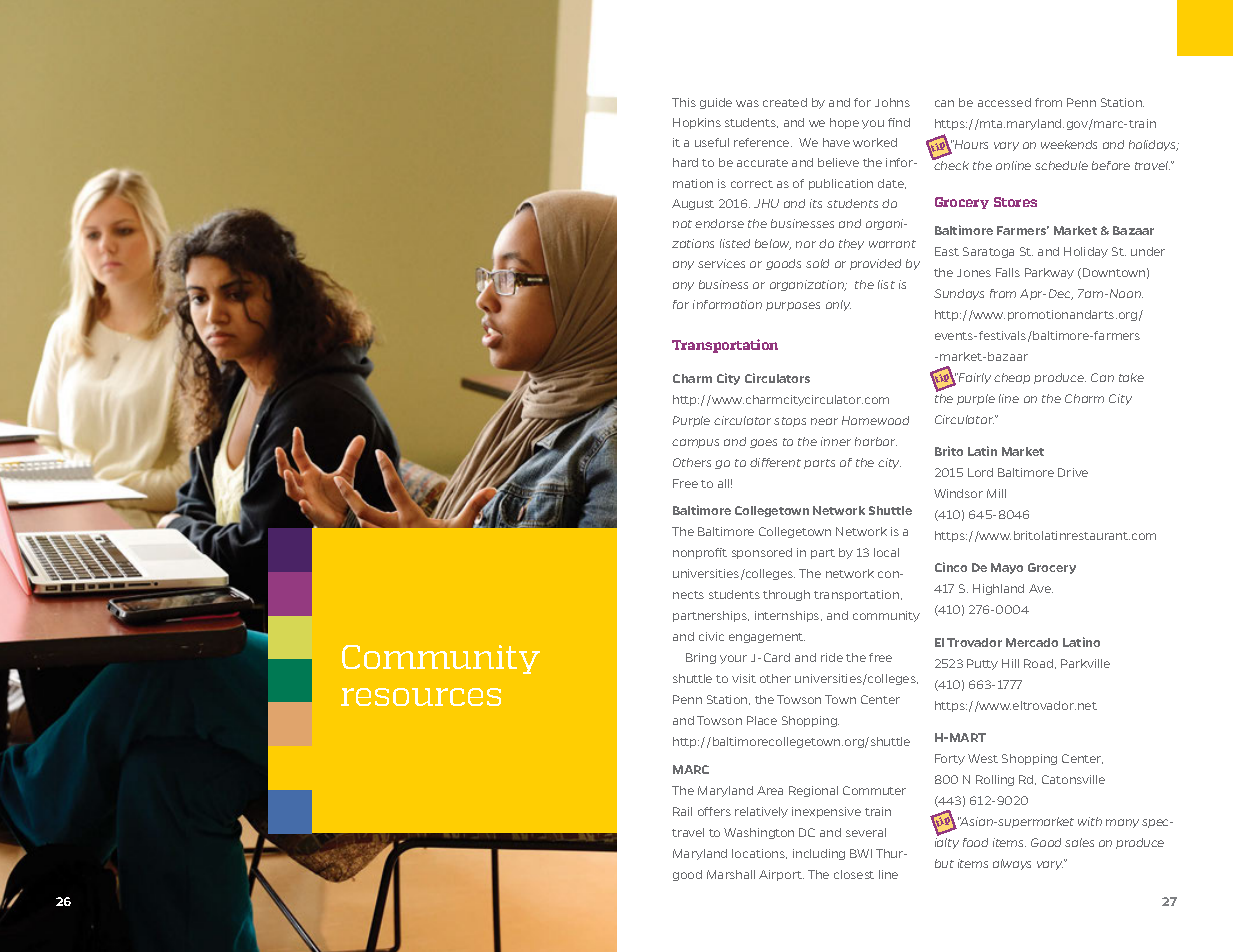 Image resolution: width=1233 pixels, height=952 pixels. I want to click on campus, so click(695, 443).
